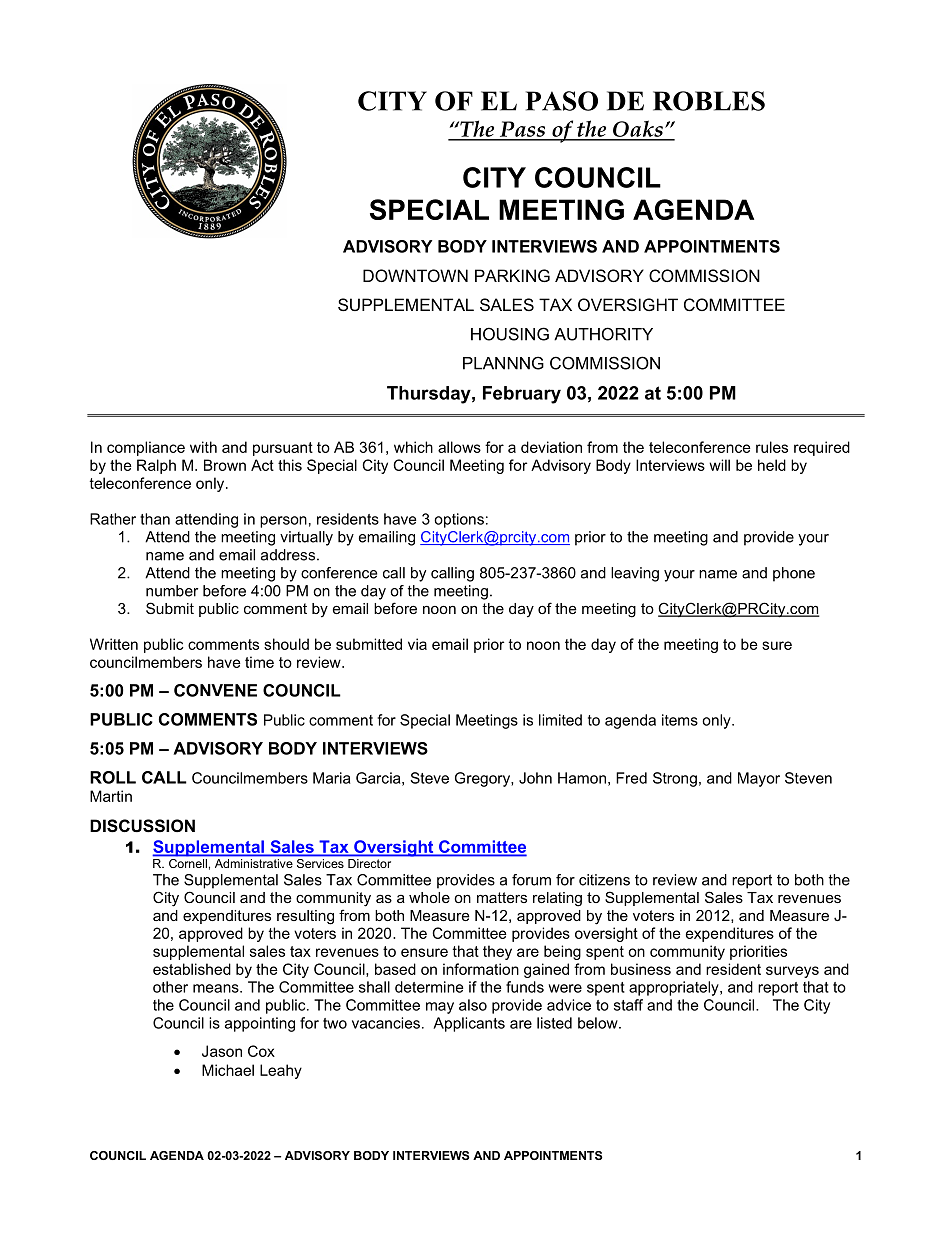  I want to click on PASO, so click(562, 101).
